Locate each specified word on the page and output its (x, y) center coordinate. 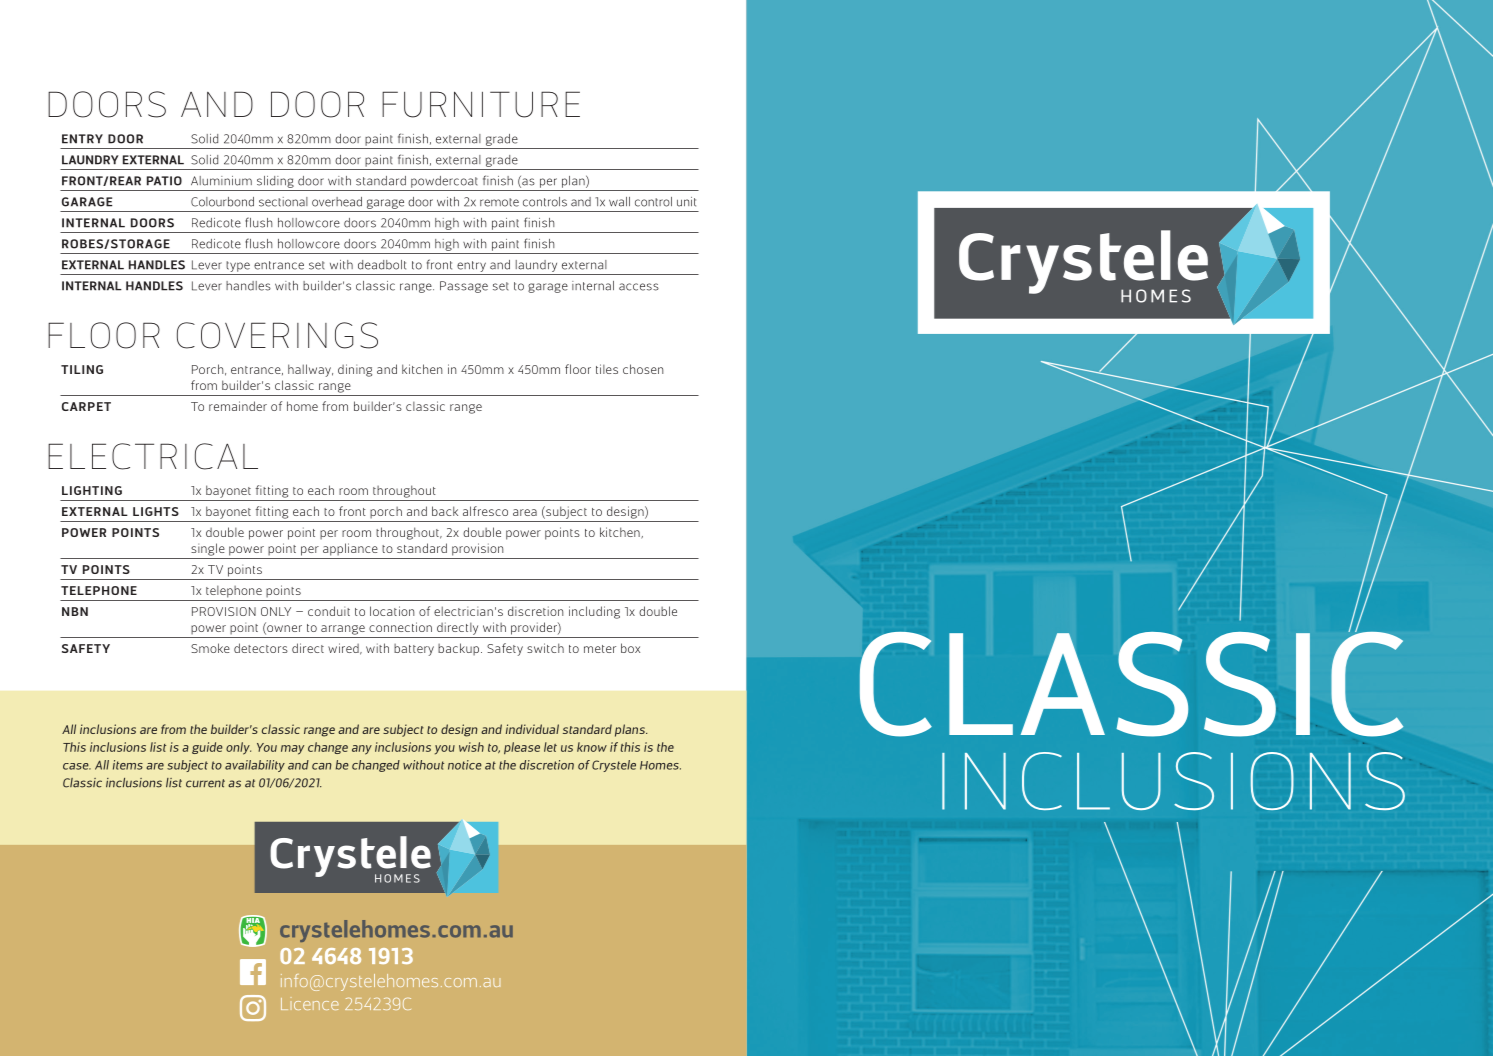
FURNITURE (481, 104)
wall (619, 202)
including (594, 612)
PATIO (164, 181)
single (208, 549)
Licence (310, 1004)
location (392, 611)
